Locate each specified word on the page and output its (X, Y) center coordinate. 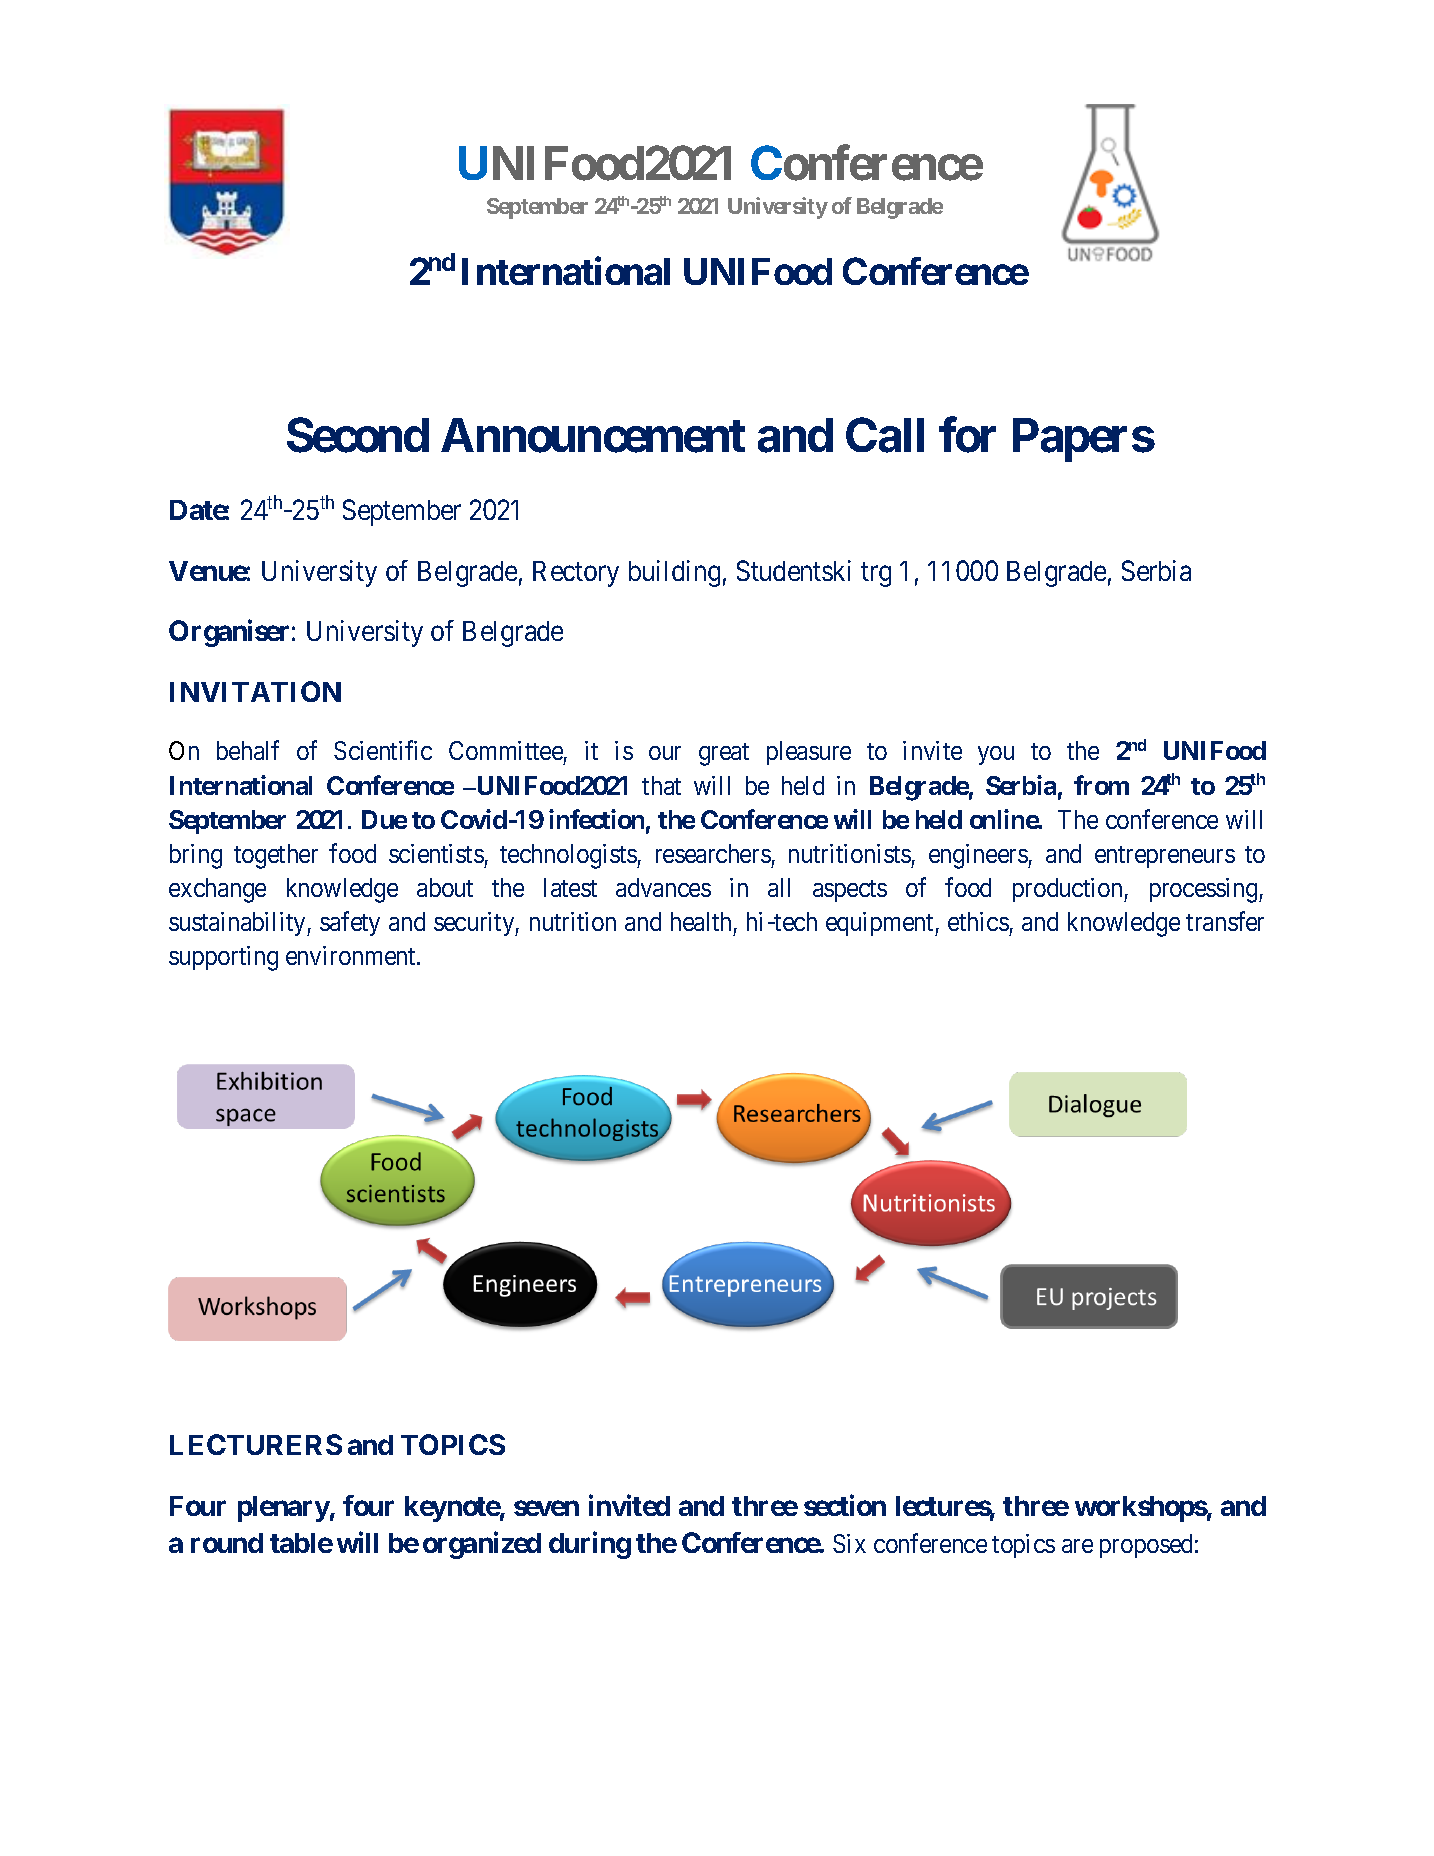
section (845, 1505)
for (967, 435)
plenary (284, 1509)
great (724, 754)
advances (663, 887)
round (227, 1543)
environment (352, 955)
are (1077, 1546)
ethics (978, 921)
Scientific (383, 750)
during (590, 1545)
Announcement (593, 435)
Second (358, 435)
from (1101, 785)
